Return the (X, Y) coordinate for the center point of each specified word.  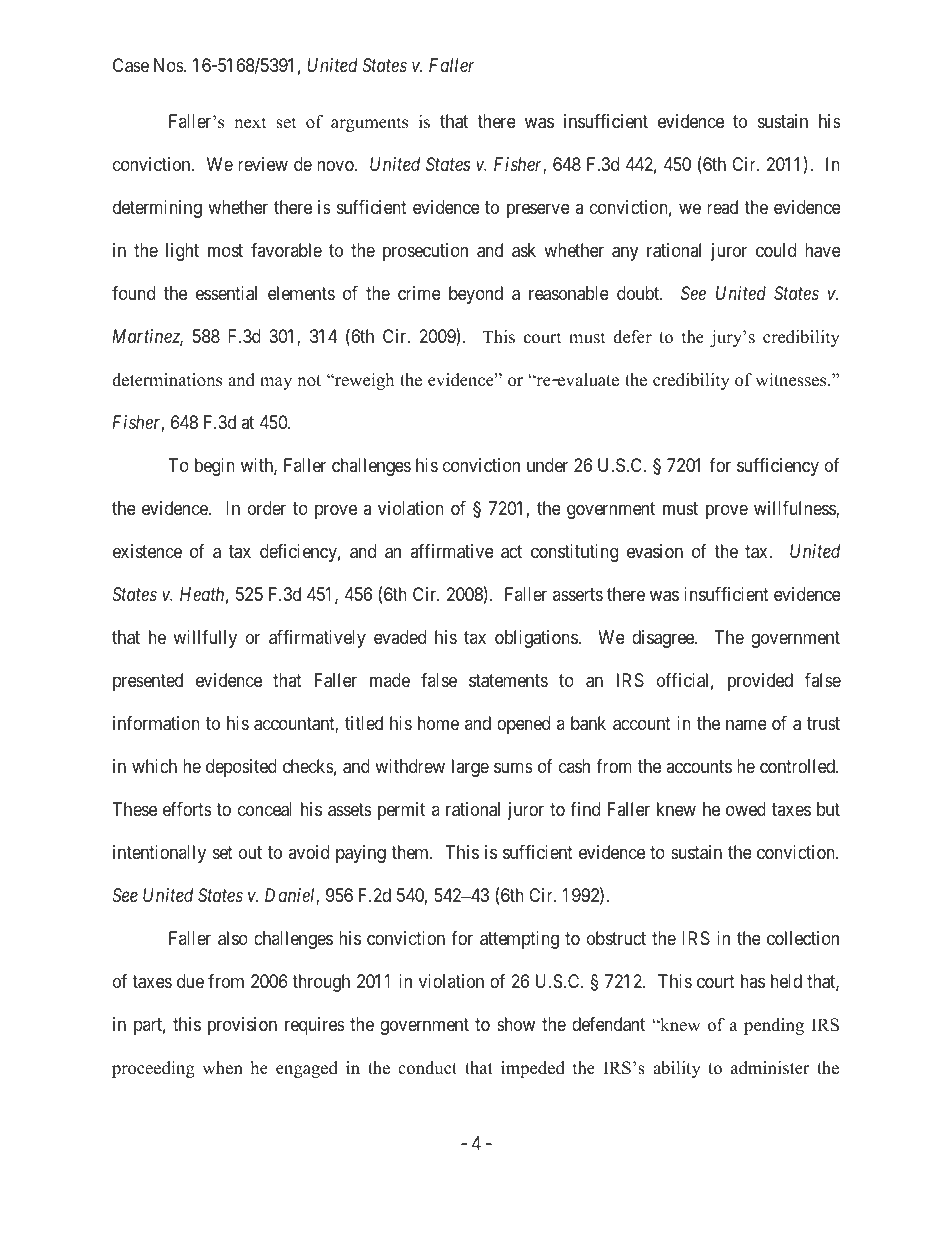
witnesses (792, 380)
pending (774, 1026)
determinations (167, 380)
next (250, 123)
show (516, 1024)
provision (242, 1026)
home (438, 723)
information (156, 723)
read (722, 207)
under (547, 465)
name (746, 725)
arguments (369, 124)
